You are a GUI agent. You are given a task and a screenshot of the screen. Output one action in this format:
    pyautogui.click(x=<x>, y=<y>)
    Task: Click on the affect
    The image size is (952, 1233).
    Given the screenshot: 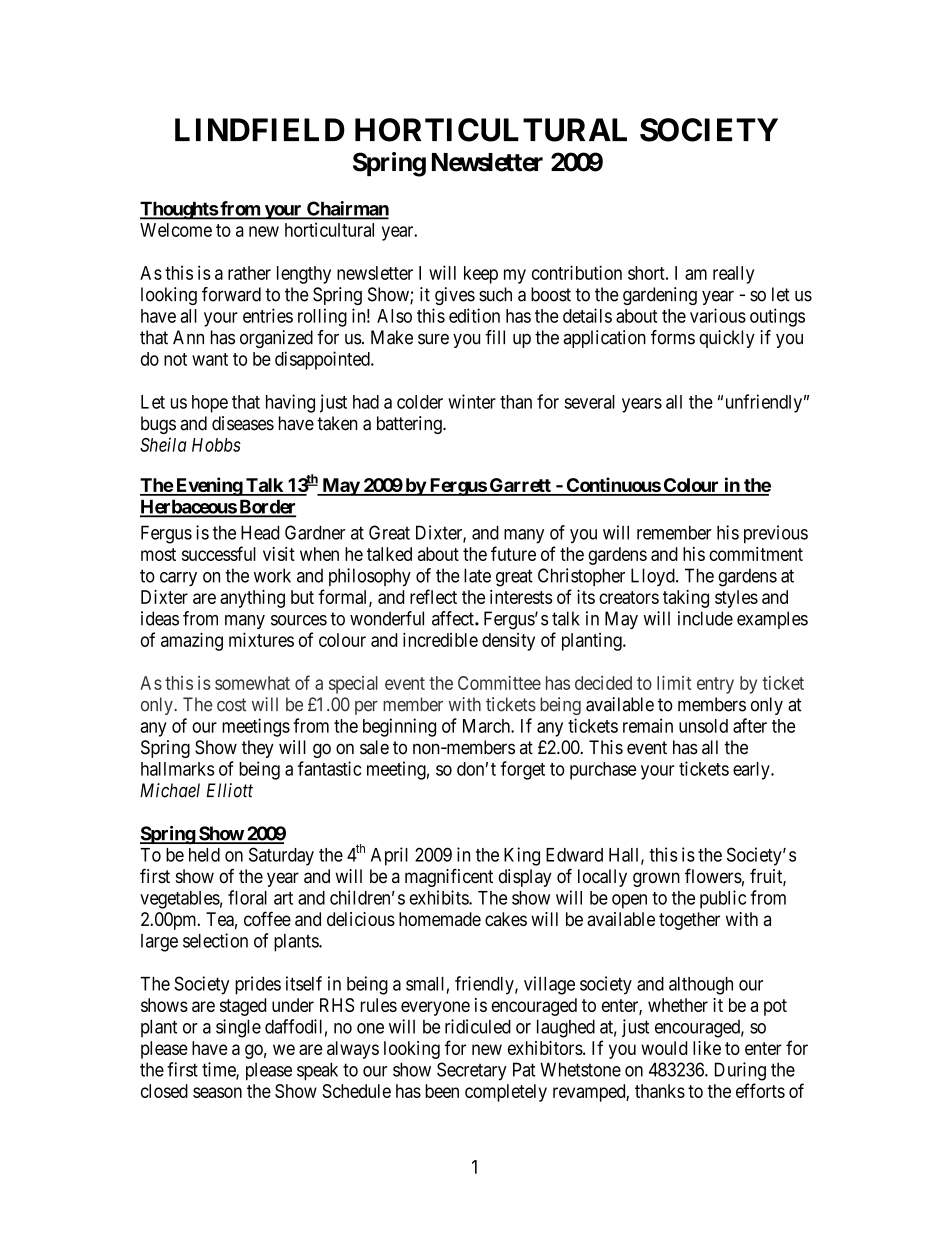 What is the action you would take?
    pyautogui.click(x=454, y=618)
